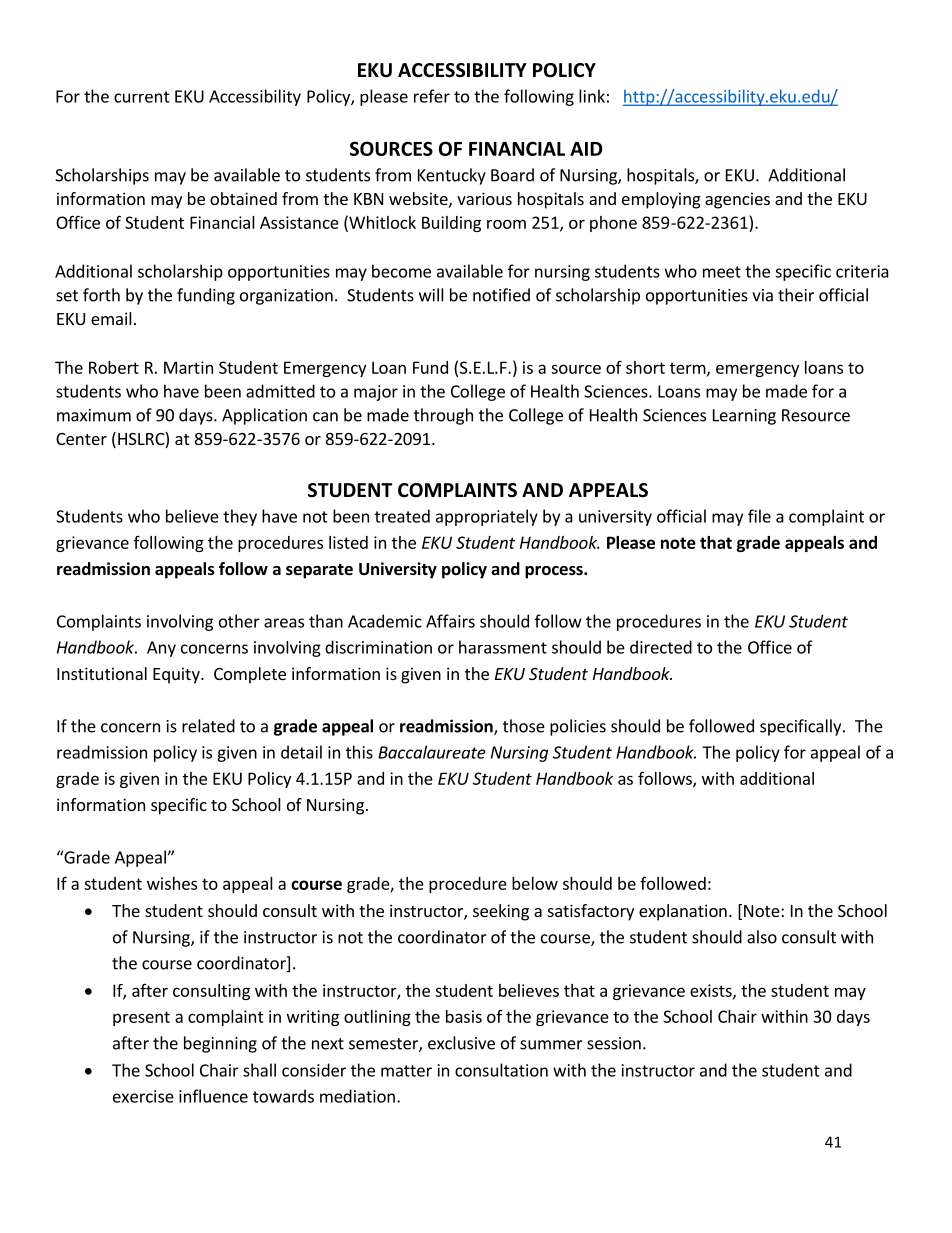  Describe the element at coordinates (432, 96) in the page. I see `refer` at that location.
